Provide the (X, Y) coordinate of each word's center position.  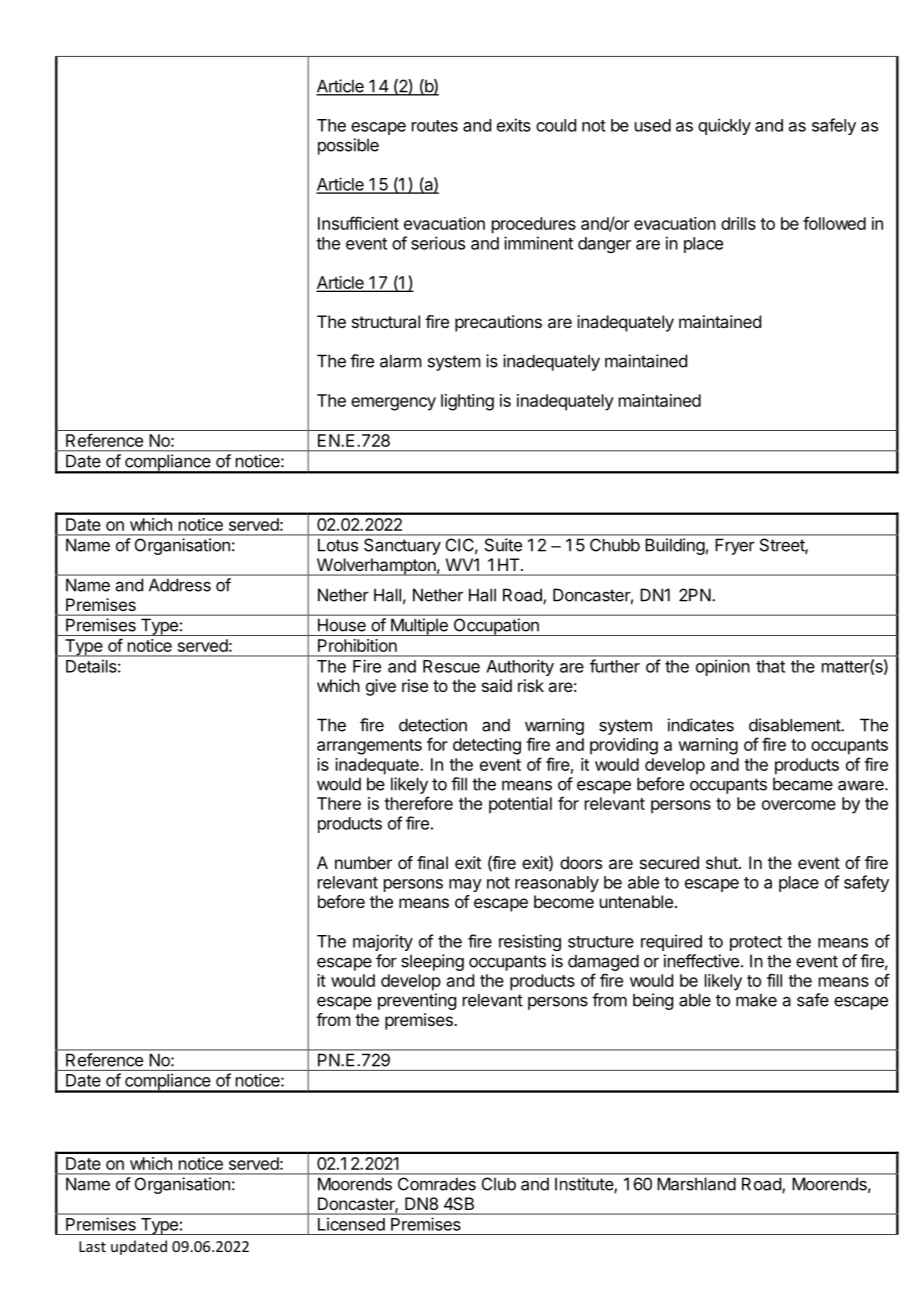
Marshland (696, 1184)
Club (499, 1184)
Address (180, 585)
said (497, 685)
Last (92, 1246)
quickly (724, 126)
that (770, 666)
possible (348, 146)
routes (435, 126)
